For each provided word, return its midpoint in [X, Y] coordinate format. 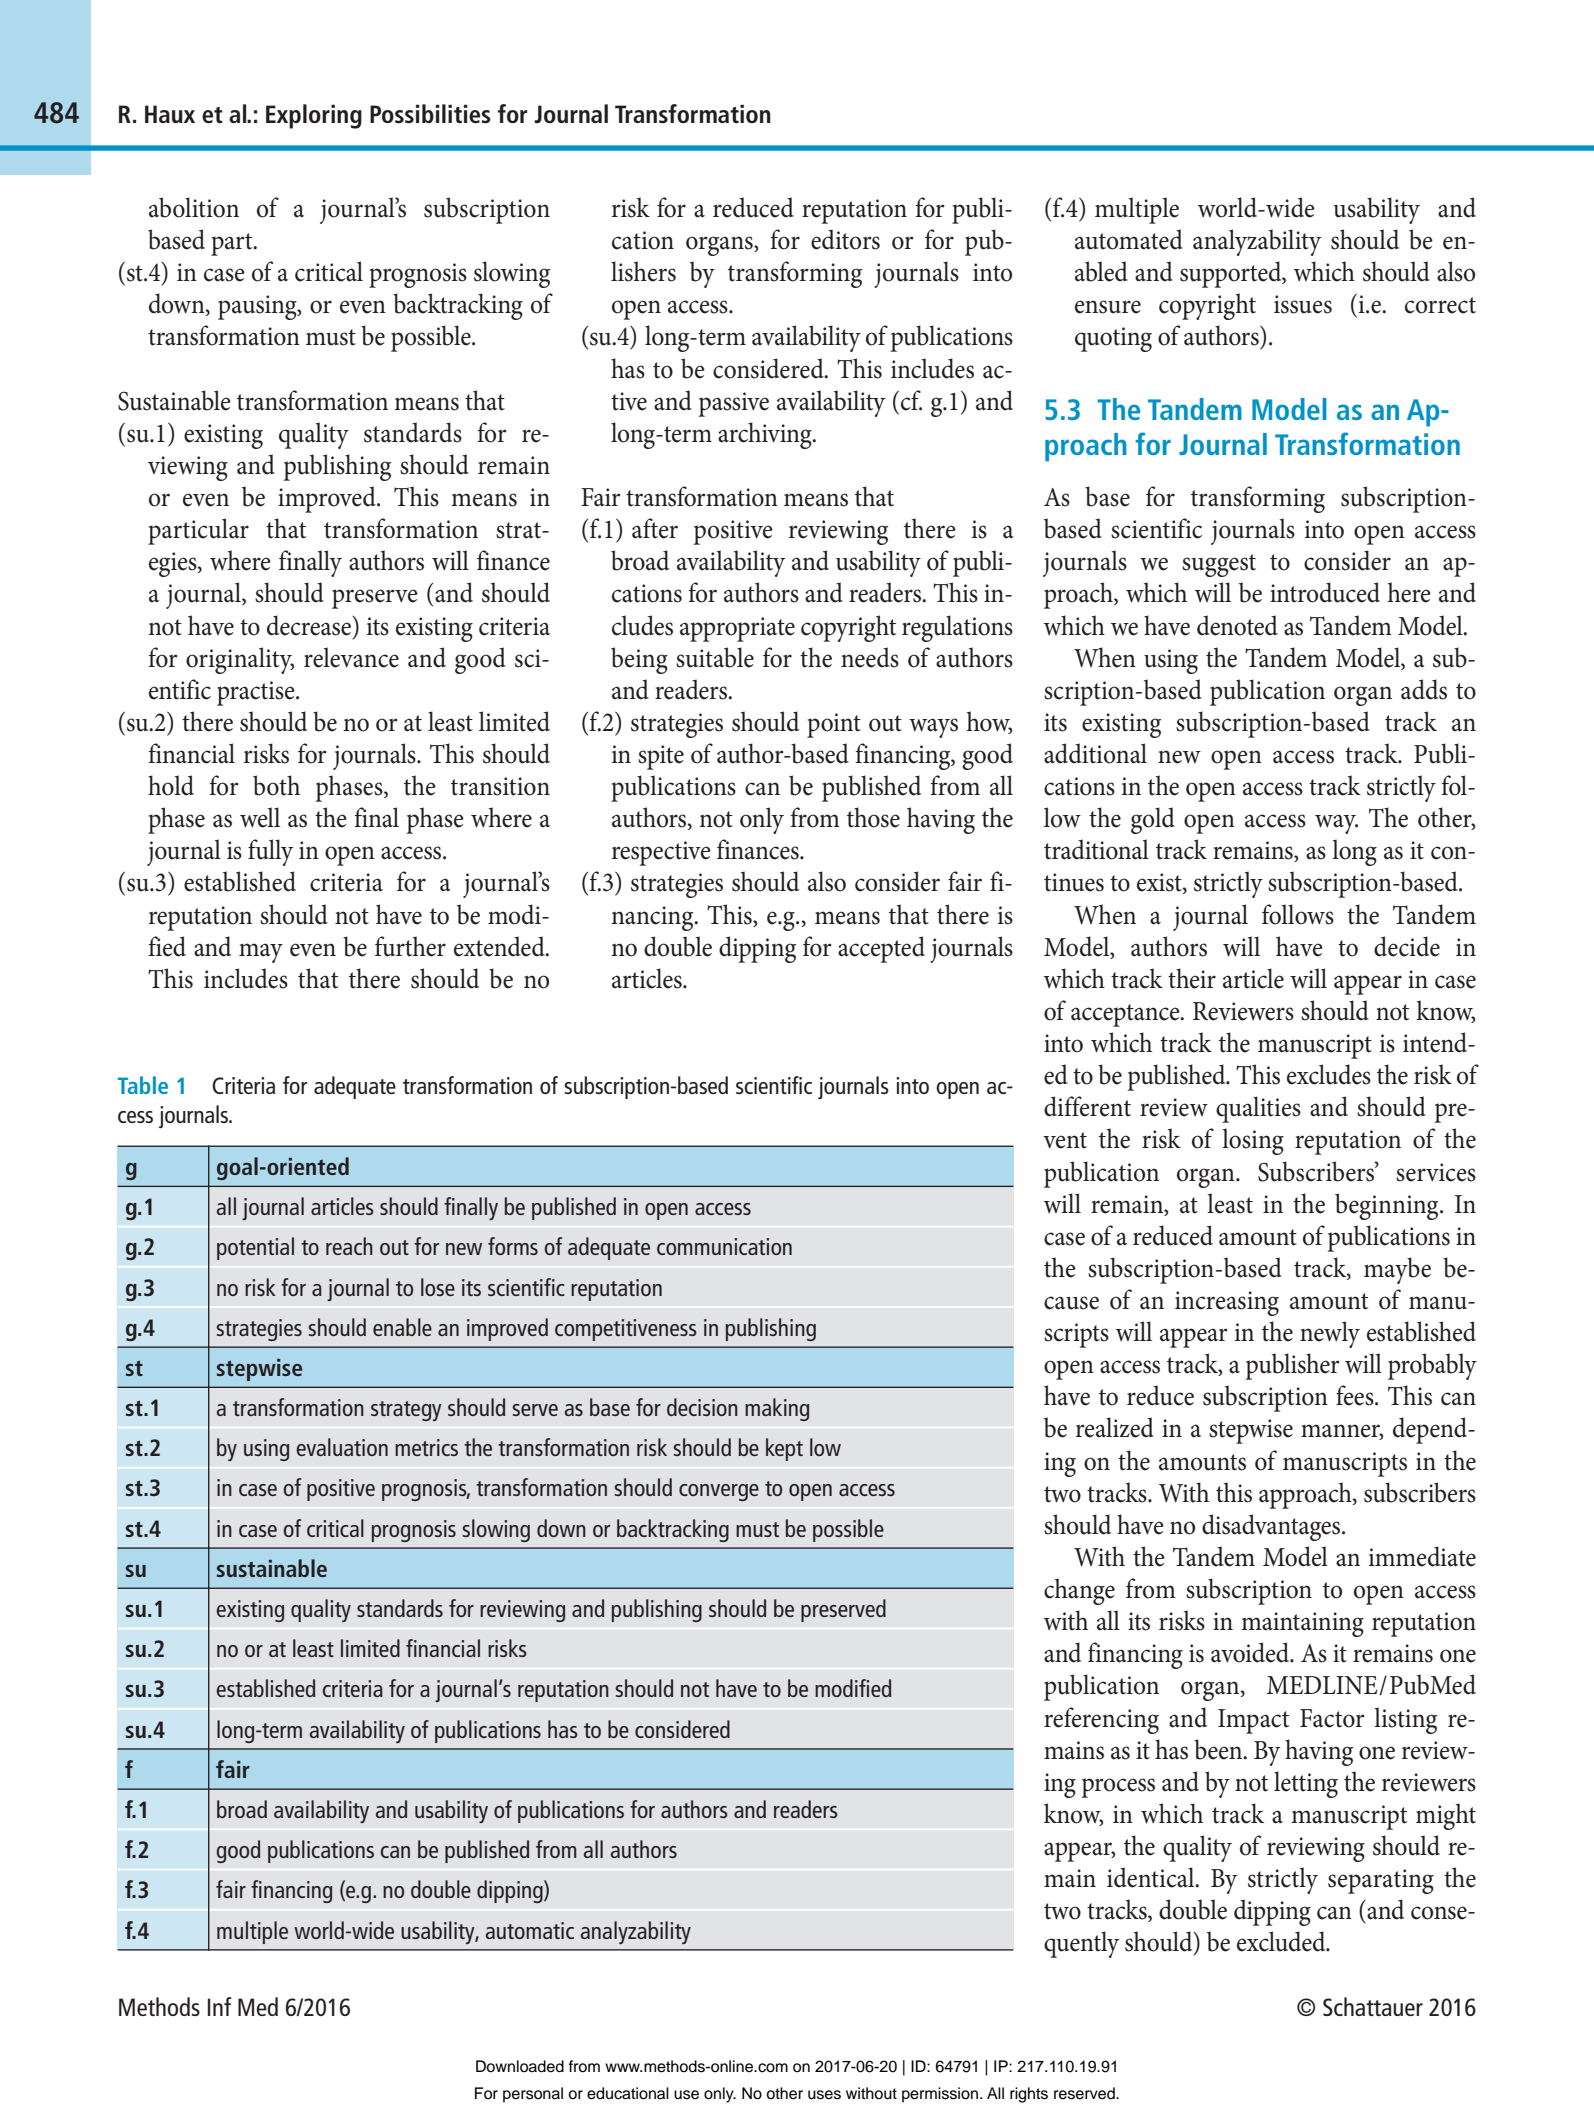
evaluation [342, 1447]
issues [1303, 304]
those [873, 817]
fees [1356, 1395]
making [777, 1409]
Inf [220, 2006]
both [276, 785]
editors [845, 239]
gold [1153, 820]
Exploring [314, 116]
